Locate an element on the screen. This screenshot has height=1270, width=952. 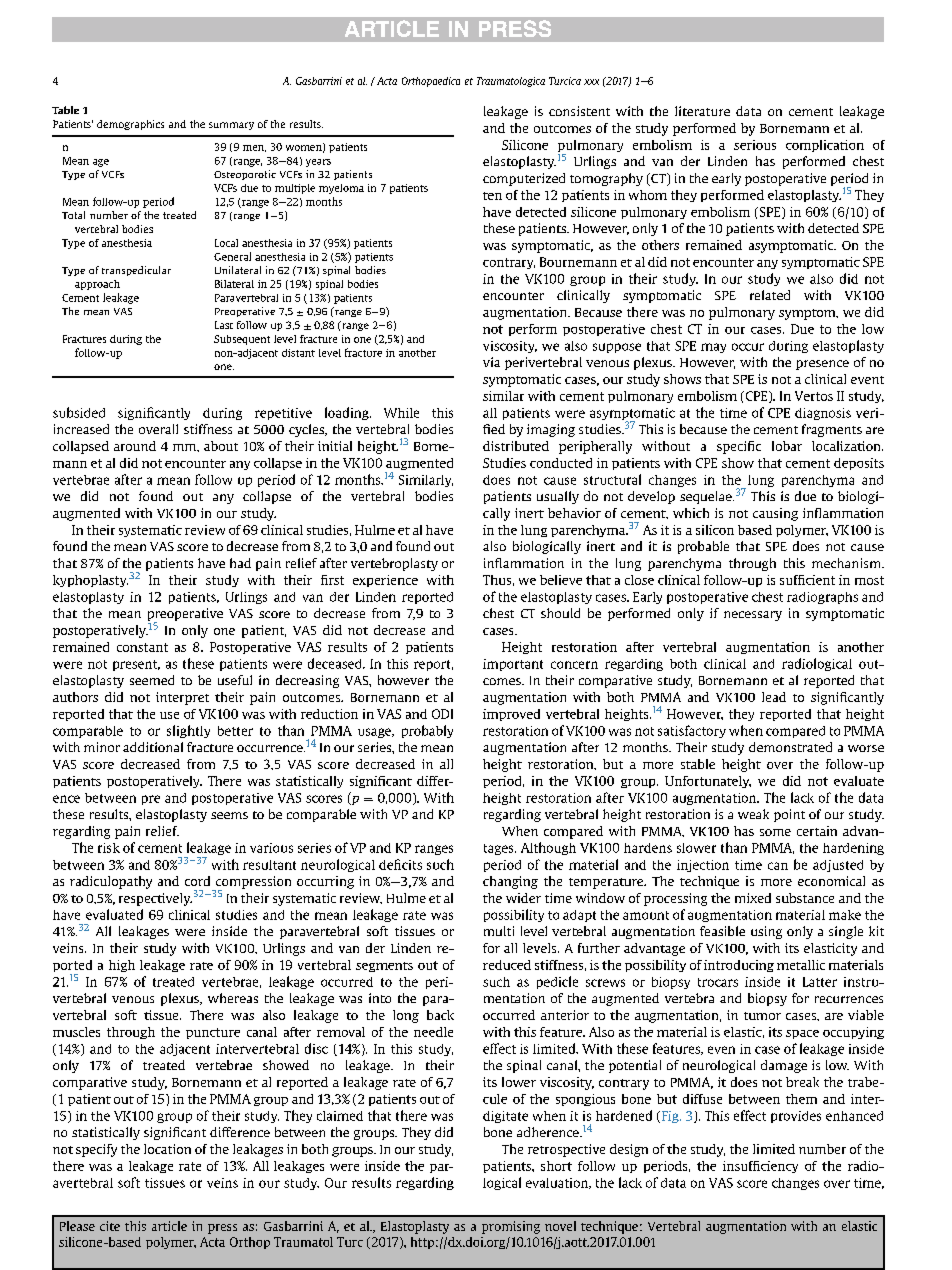
computerized is located at coordinates (524, 179).
